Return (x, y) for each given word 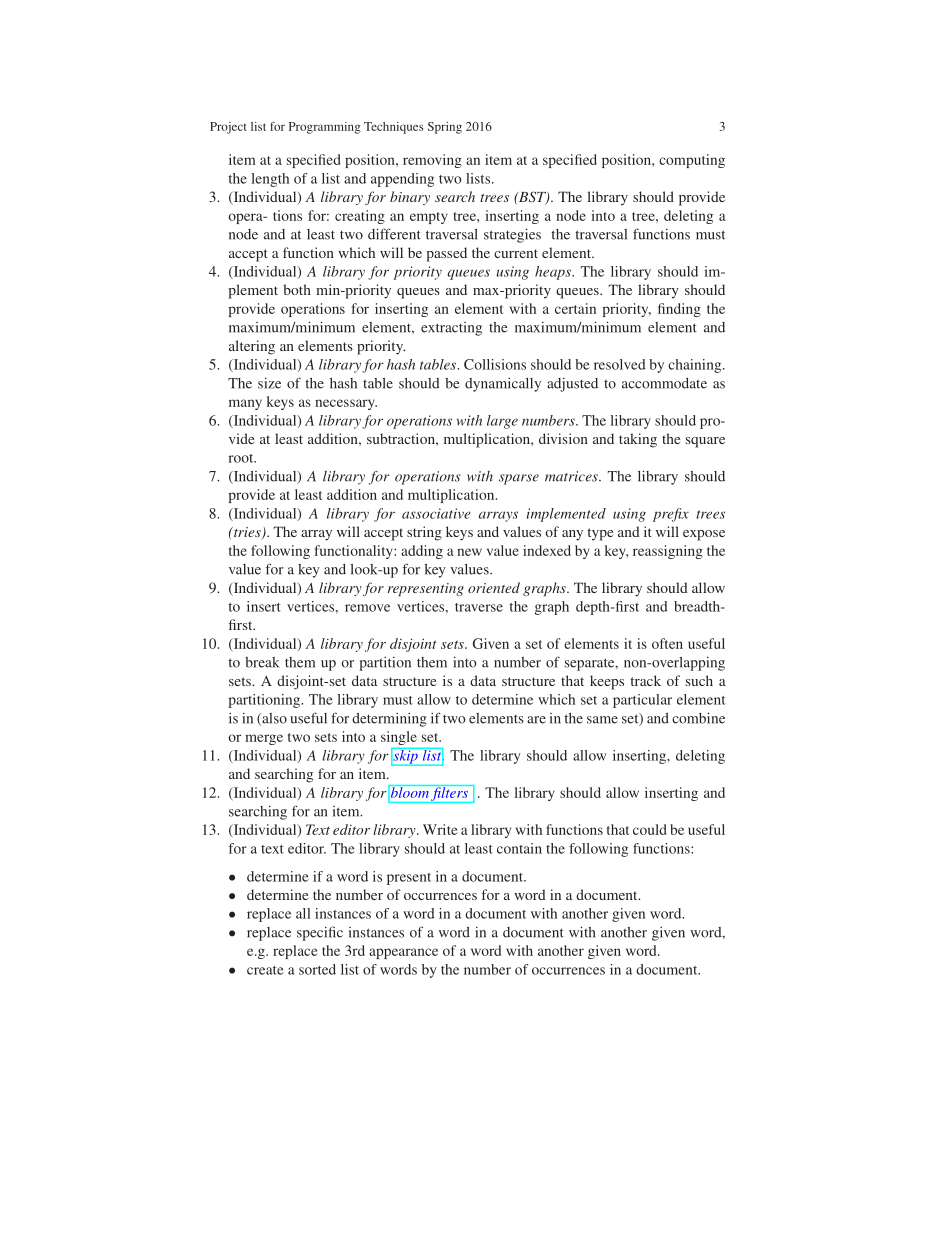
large (502, 422)
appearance (403, 953)
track (646, 680)
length (270, 180)
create (265, 970)
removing (432, 161)
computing (692, 161)
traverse (479, 607)
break (262, 662)
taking (638, 440)
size (269, 383)
